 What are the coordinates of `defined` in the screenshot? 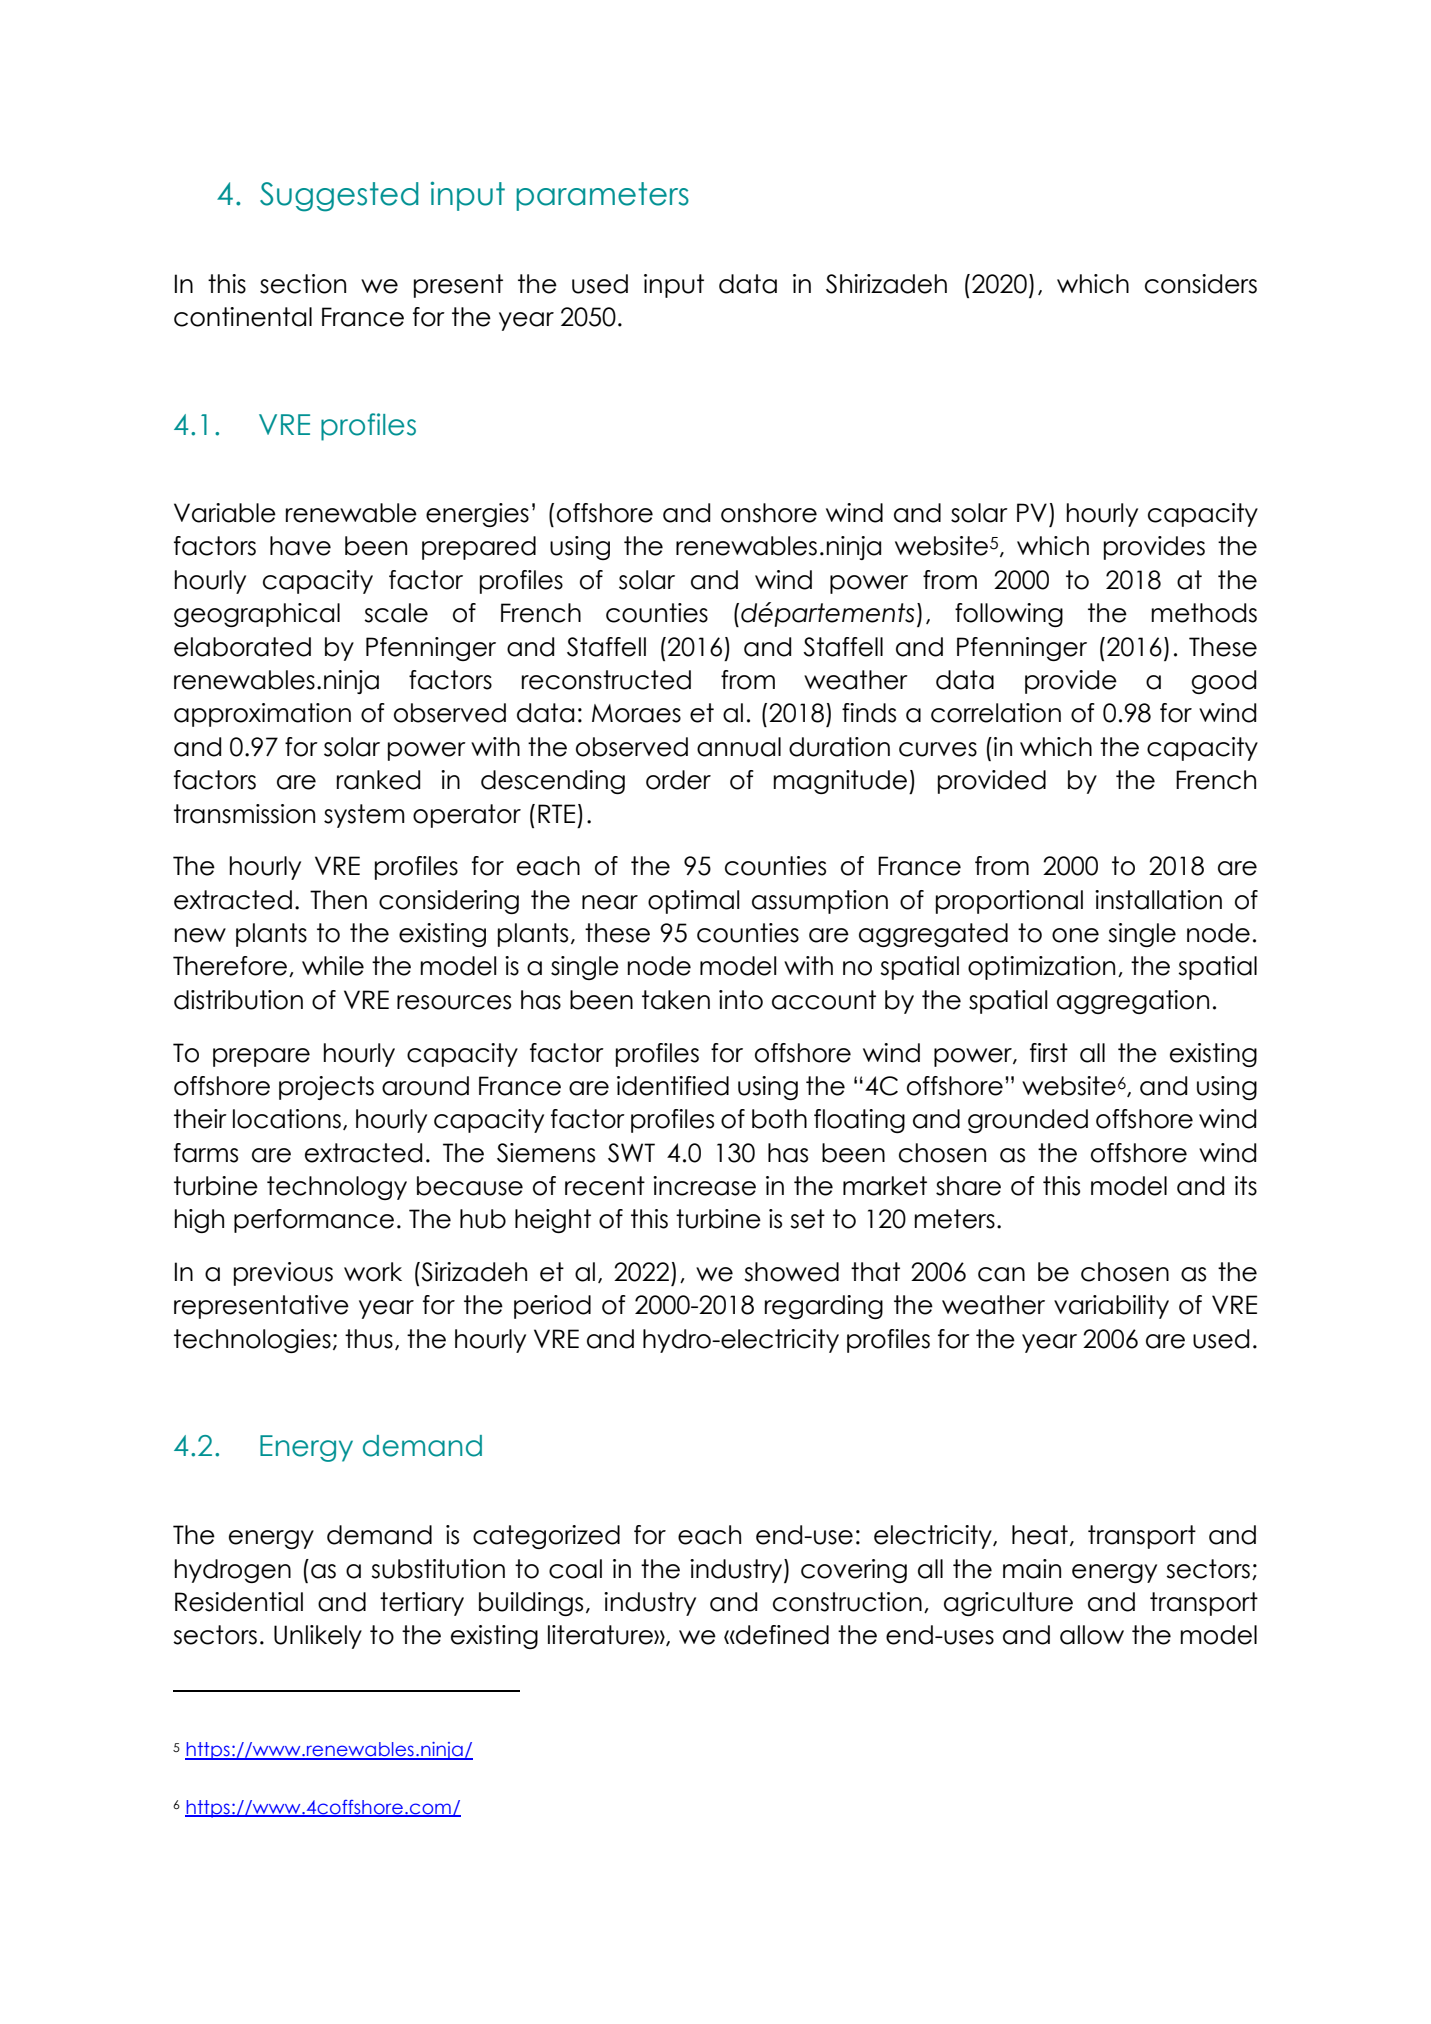 It's located at (781, 1635).
